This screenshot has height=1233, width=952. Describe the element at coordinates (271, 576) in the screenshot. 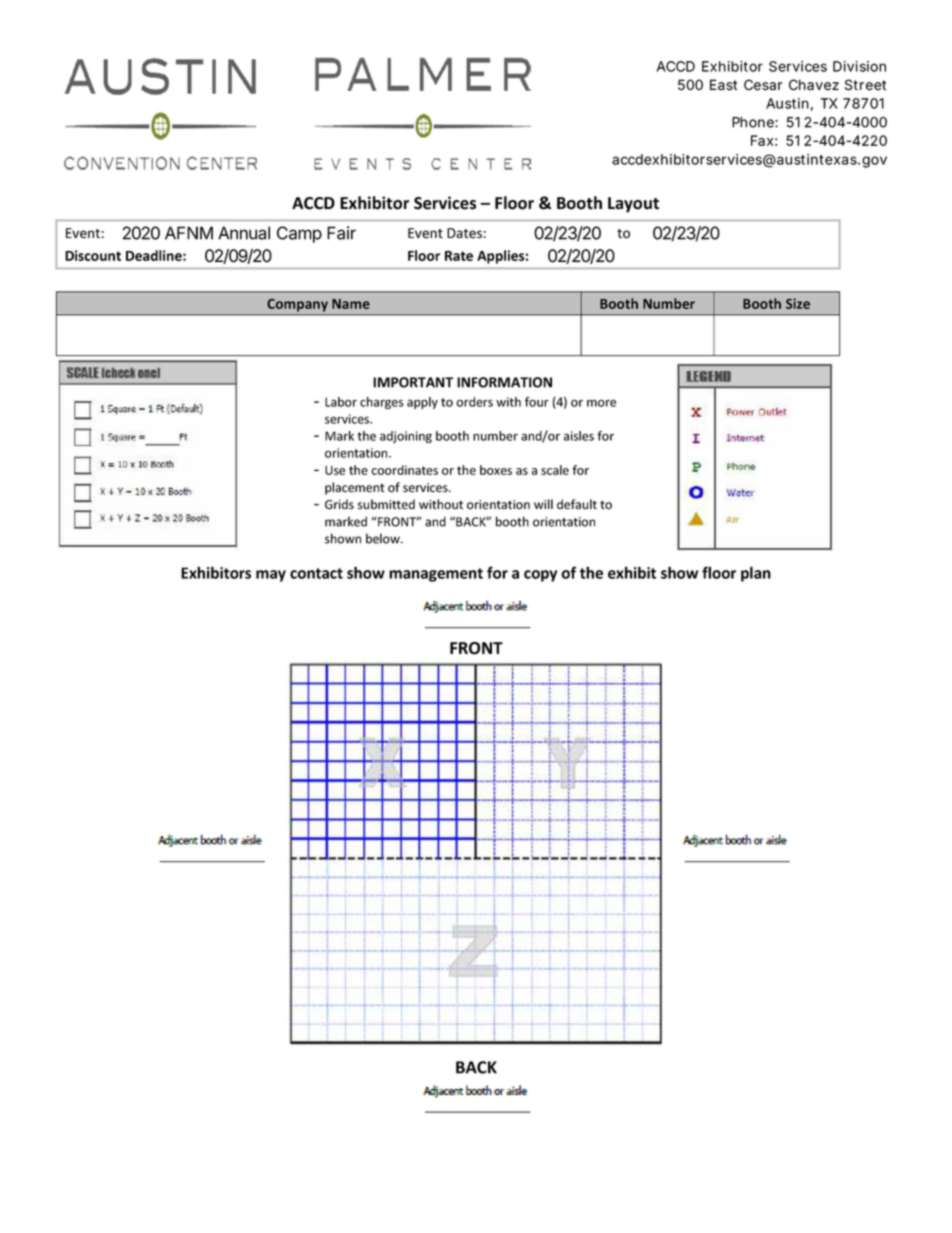

I see `may` at that location.
